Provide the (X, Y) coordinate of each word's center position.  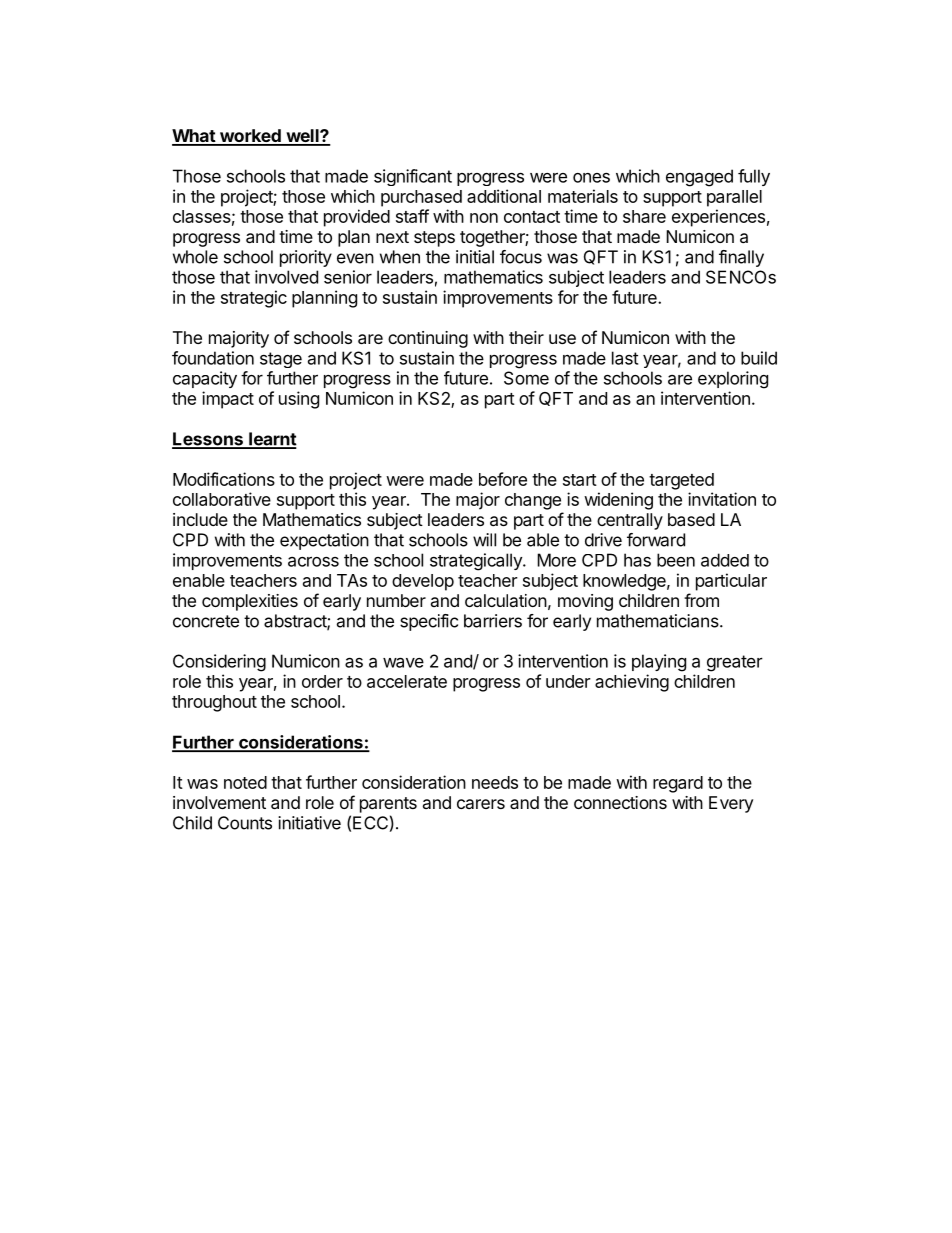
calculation (506, 600)
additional (504, 196)
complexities (250, 602)
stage (281, 360)
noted (245, 782)
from (701, 600)
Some (526, 378)
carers (481, 804)
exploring (733, 380)
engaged (699, 178)
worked (250, 137)
